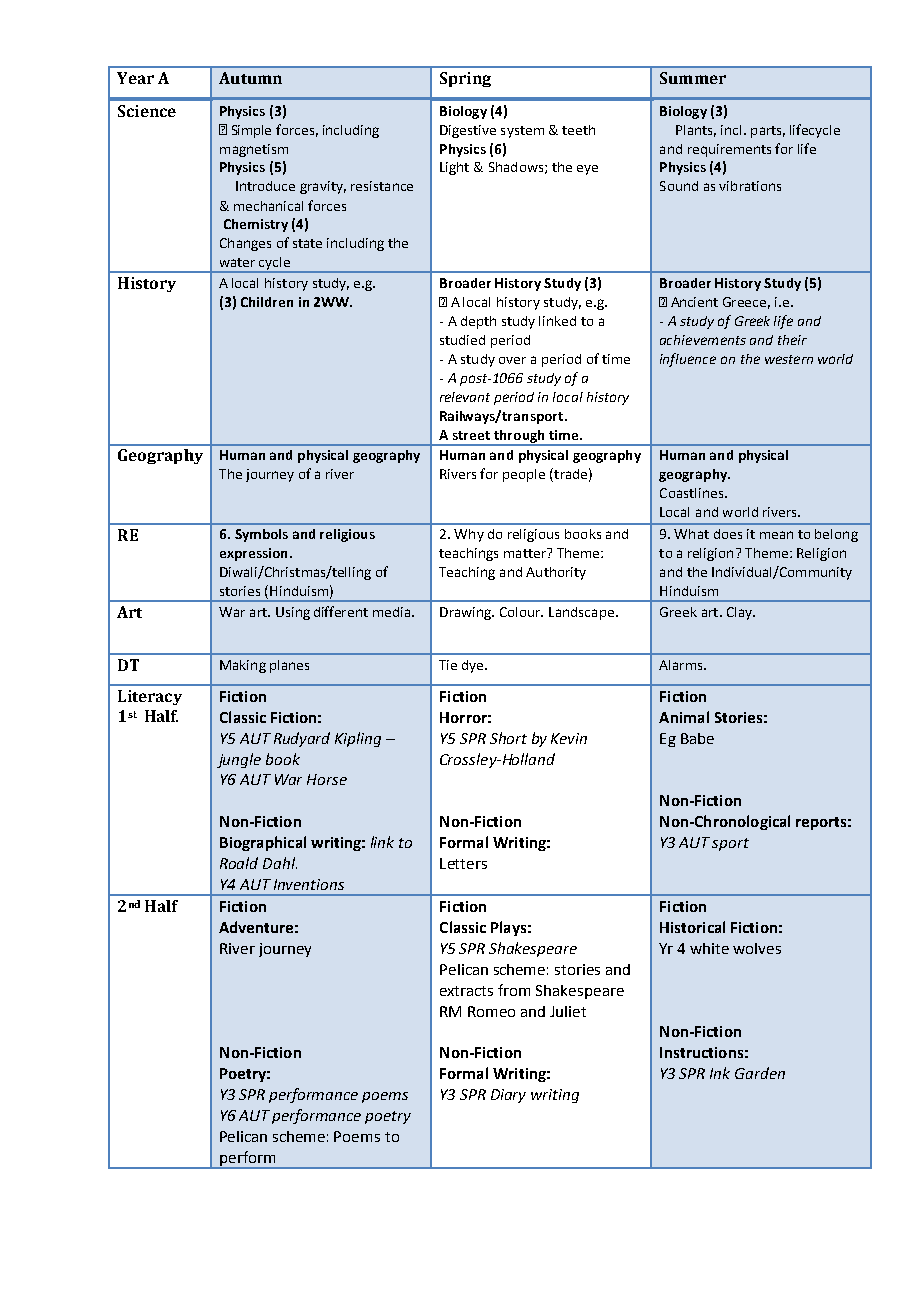 This page has width=924, height=1308. What do you see at coordinates (729, 150) in the page?
I see `requirements` at bounding box center [729, 150].
